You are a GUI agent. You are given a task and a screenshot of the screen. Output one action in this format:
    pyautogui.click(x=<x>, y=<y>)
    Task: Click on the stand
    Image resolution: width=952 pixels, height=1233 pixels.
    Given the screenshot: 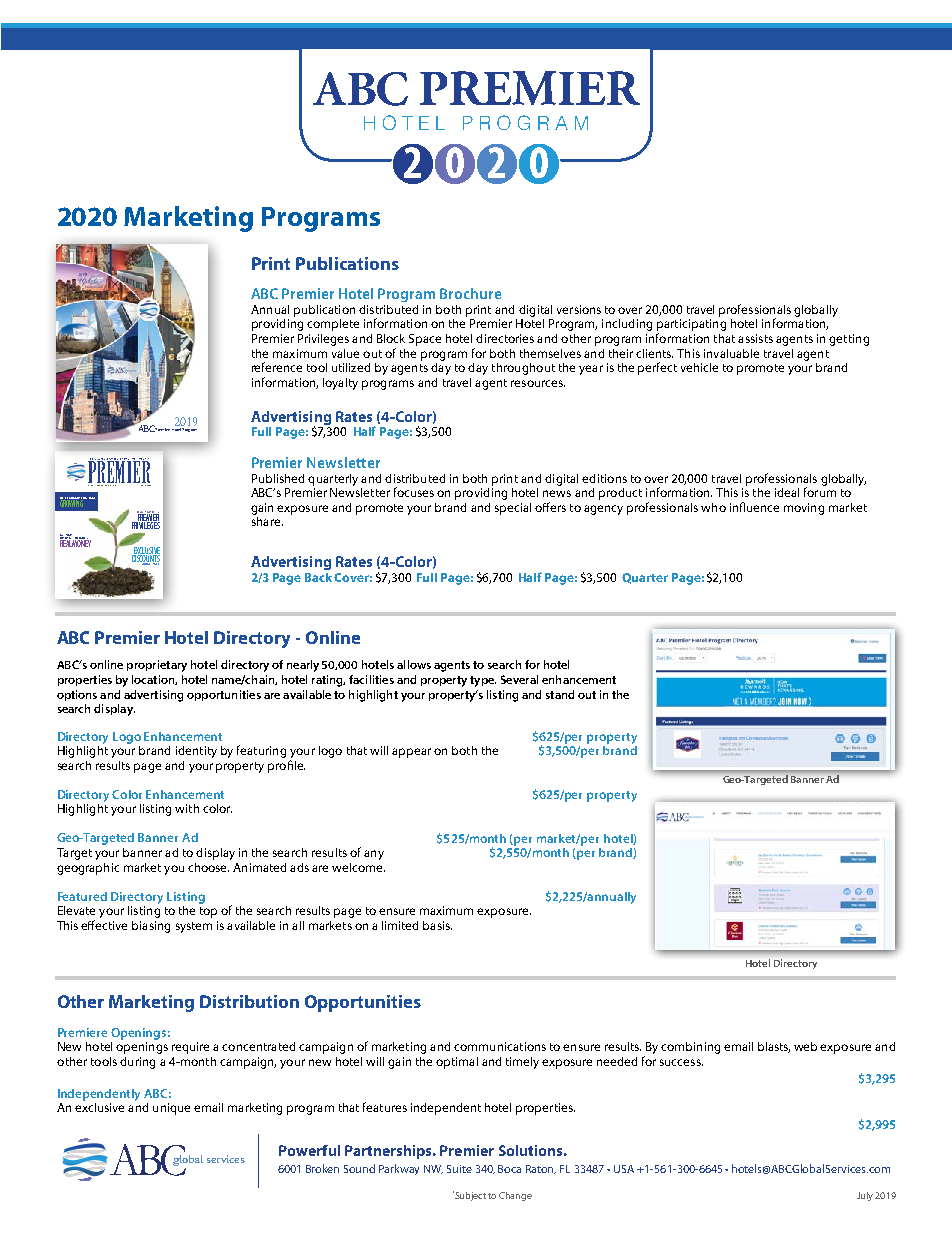 What is the action you would take?
    pyautogui.click(x=560, y=694)
